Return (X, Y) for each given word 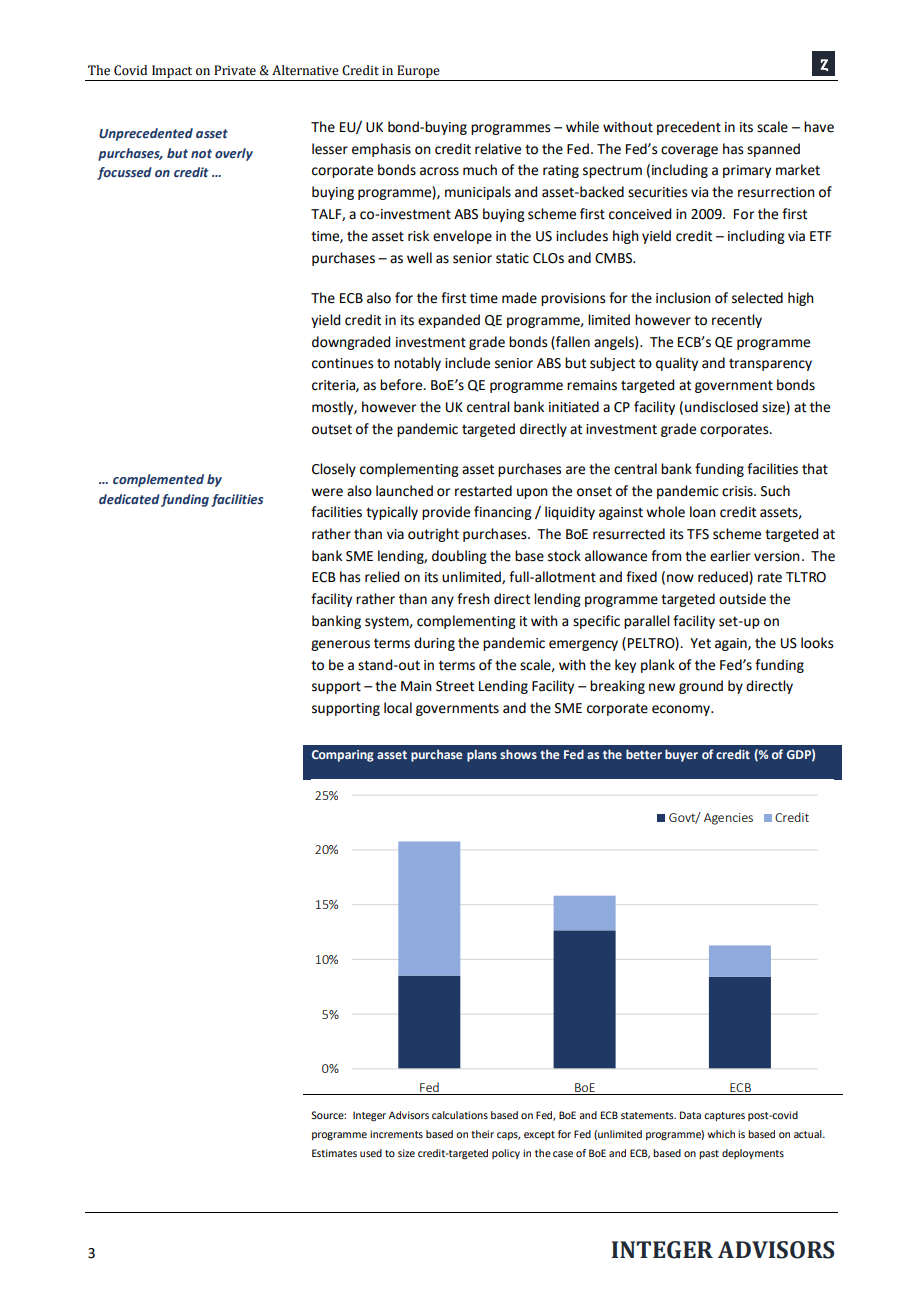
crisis (738, 491)
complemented (158, 480)
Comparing (343, 756)
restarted (483, 491)
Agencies (728, 819)
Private (235, 70)
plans (482, 755)
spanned (773, 150)
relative (498, 149)
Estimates (334, 1153)
